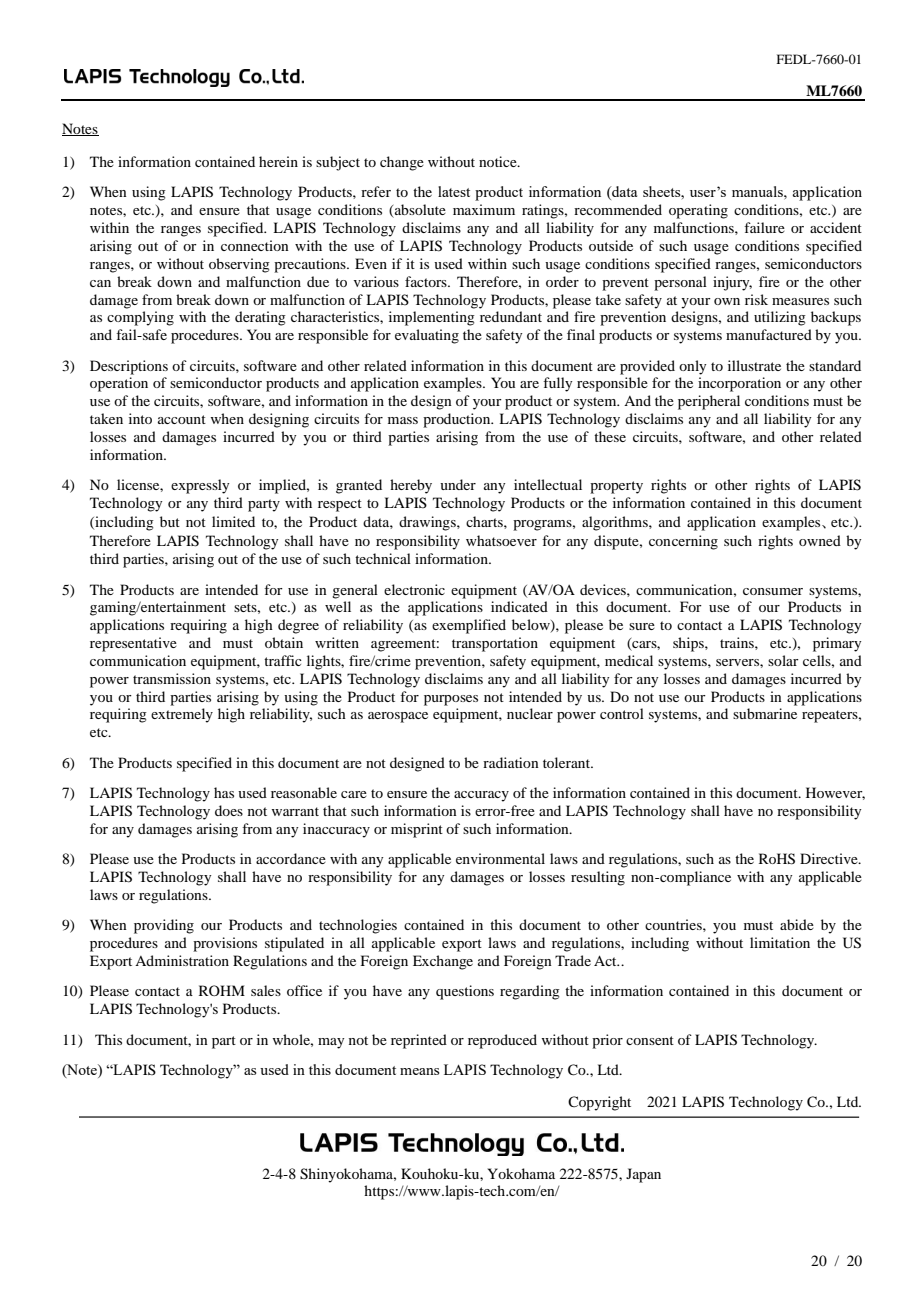 The width and height of the screenshot is (924, 1308). What do you see at coordinates (758, 191) in the screenshot?
I see `manuals` at bounding box center [758, 191].
